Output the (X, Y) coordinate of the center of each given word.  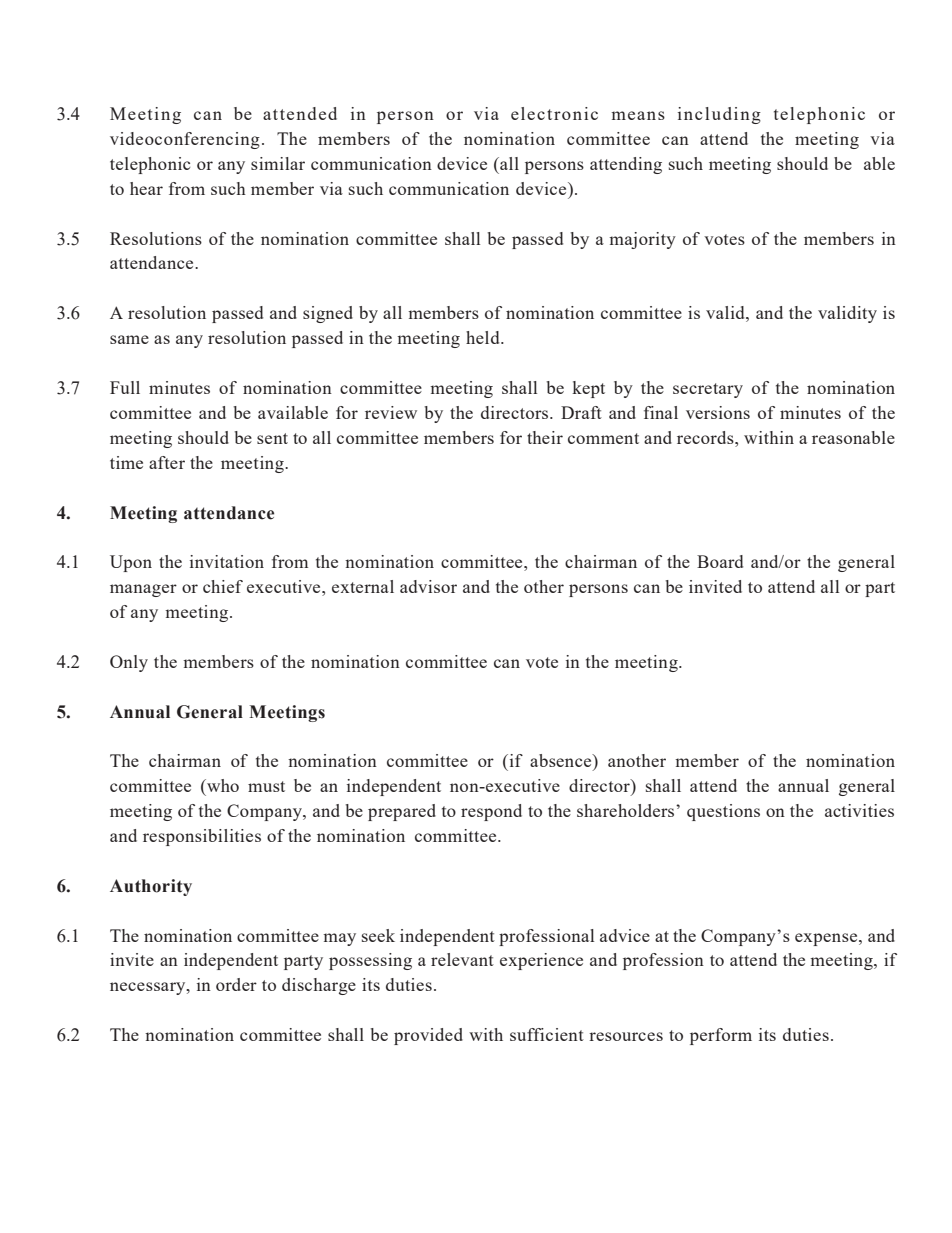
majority (642, 240)
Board (720, 561)
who (222, 785)
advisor (428, 586)
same (129, 339)
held (484, 337)
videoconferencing (185, 140)
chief (223, 586)
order (236, 984)
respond (491, 812)
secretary (708, 390)
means (638, 115)
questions (723, 812)
